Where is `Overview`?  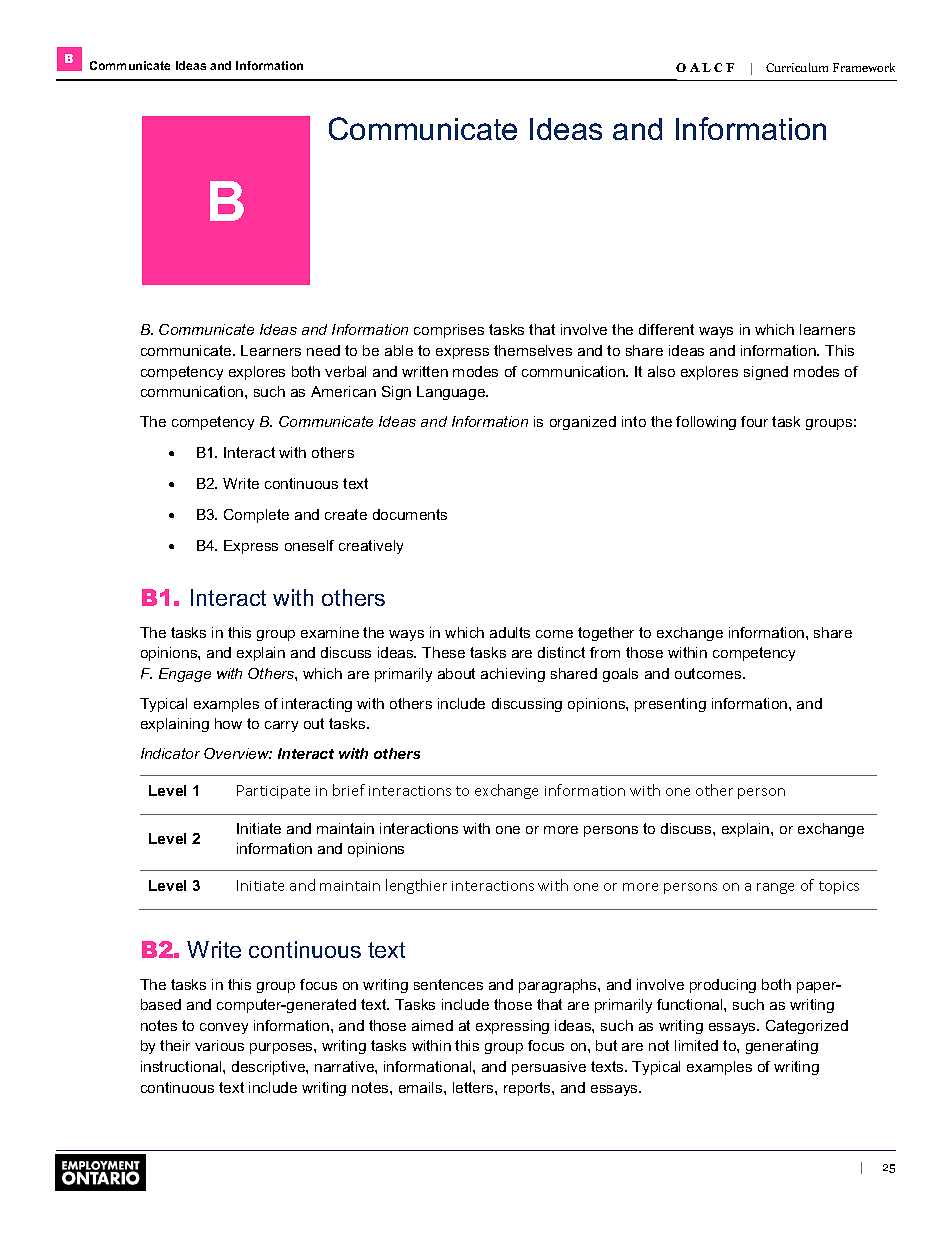 Overview is located at coordinates (238, 753).
